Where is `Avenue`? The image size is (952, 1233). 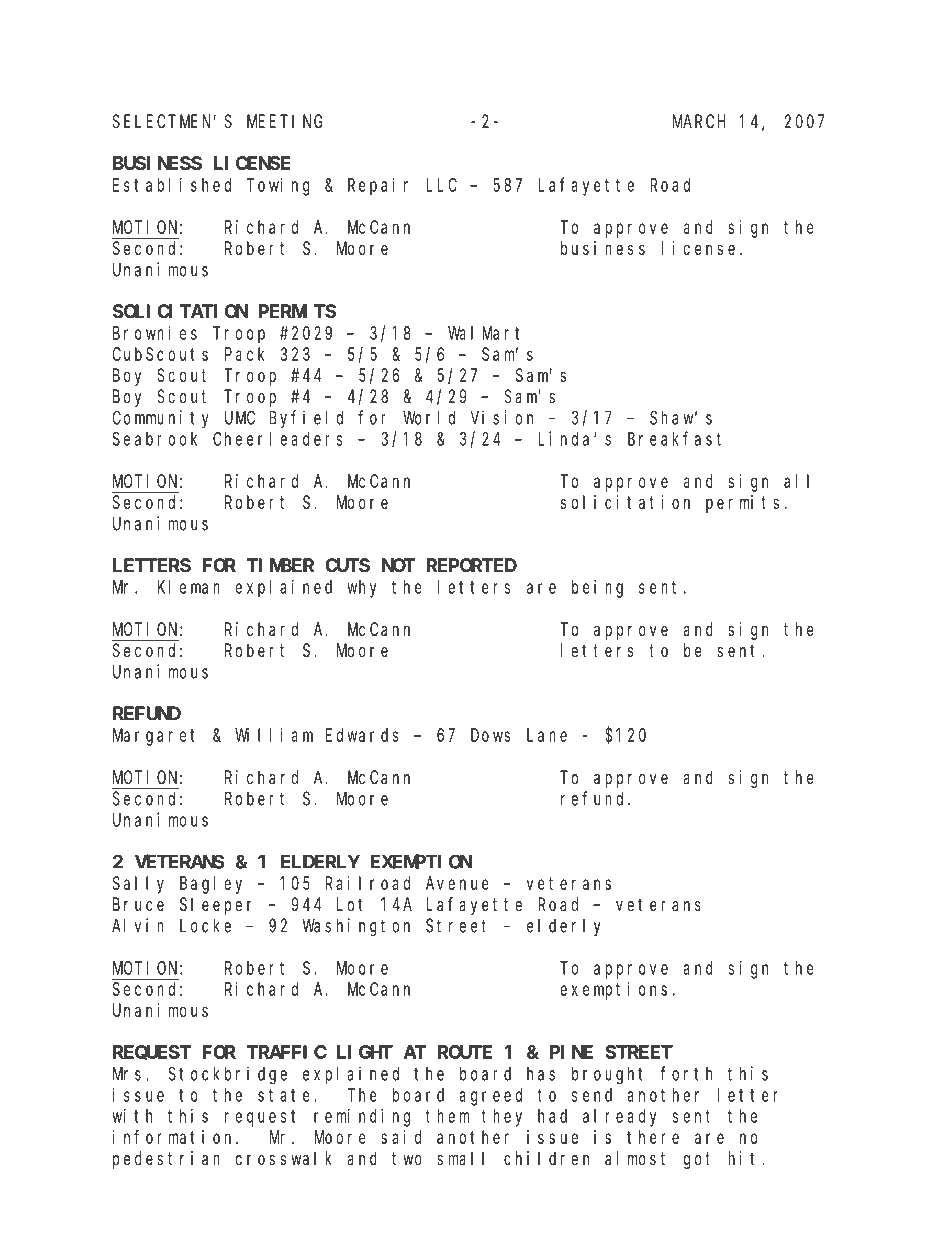
Avenue is located at coordinates (457, 883).
